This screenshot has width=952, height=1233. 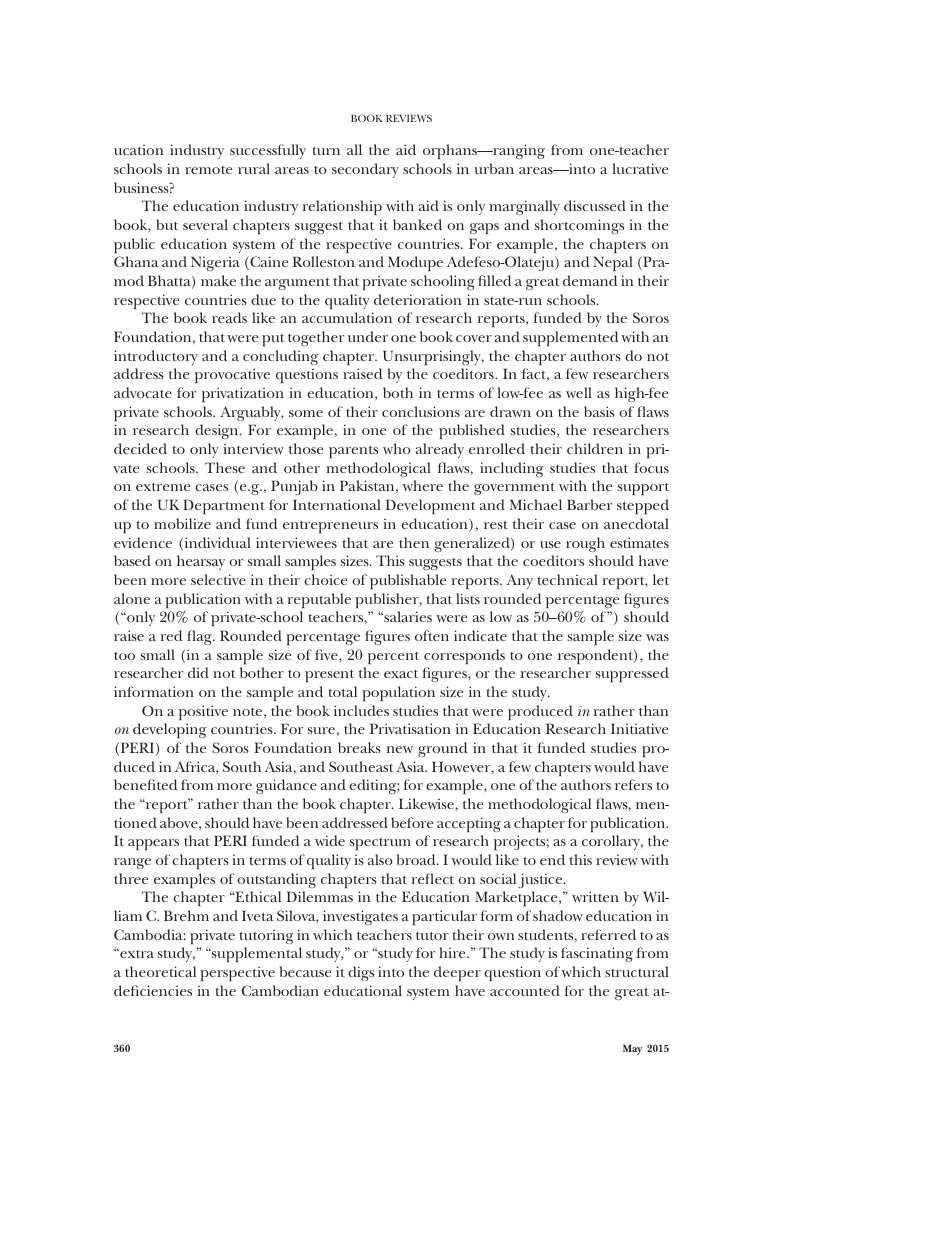 What do you see at coordinates (421, 411) in the screenshot?
I see `conclusions` at bounding box center [421, 411].
